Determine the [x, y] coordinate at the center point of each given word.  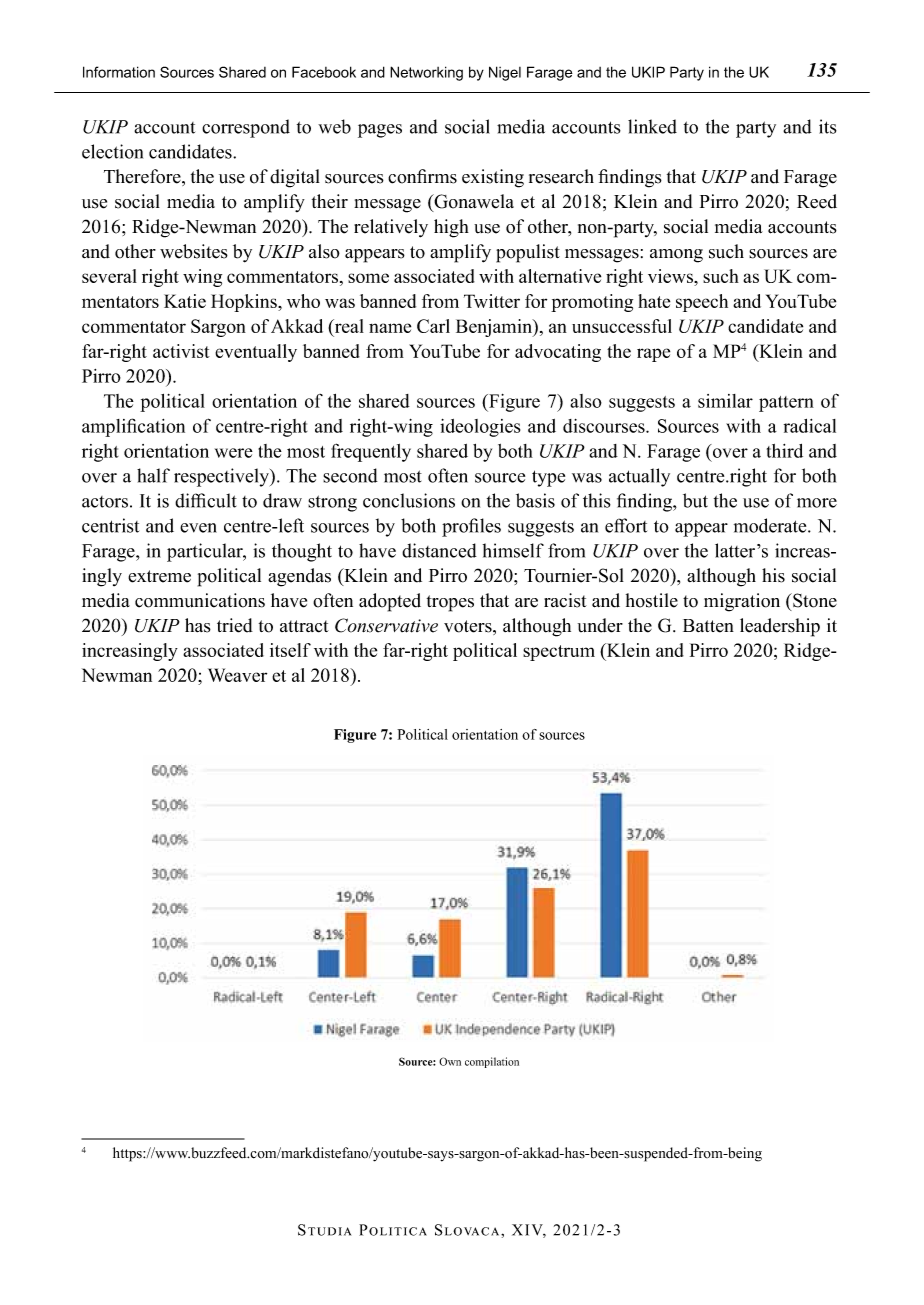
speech [702, 303]
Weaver [237, 675]
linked [652, 126]
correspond [246, 128]
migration [742, 602]
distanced [439, 550]
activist [181, 351]
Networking [426, 73]
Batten [708, 626]
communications [200, 600]
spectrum [559, 653]
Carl [433, 326]
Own [450, 1061]
